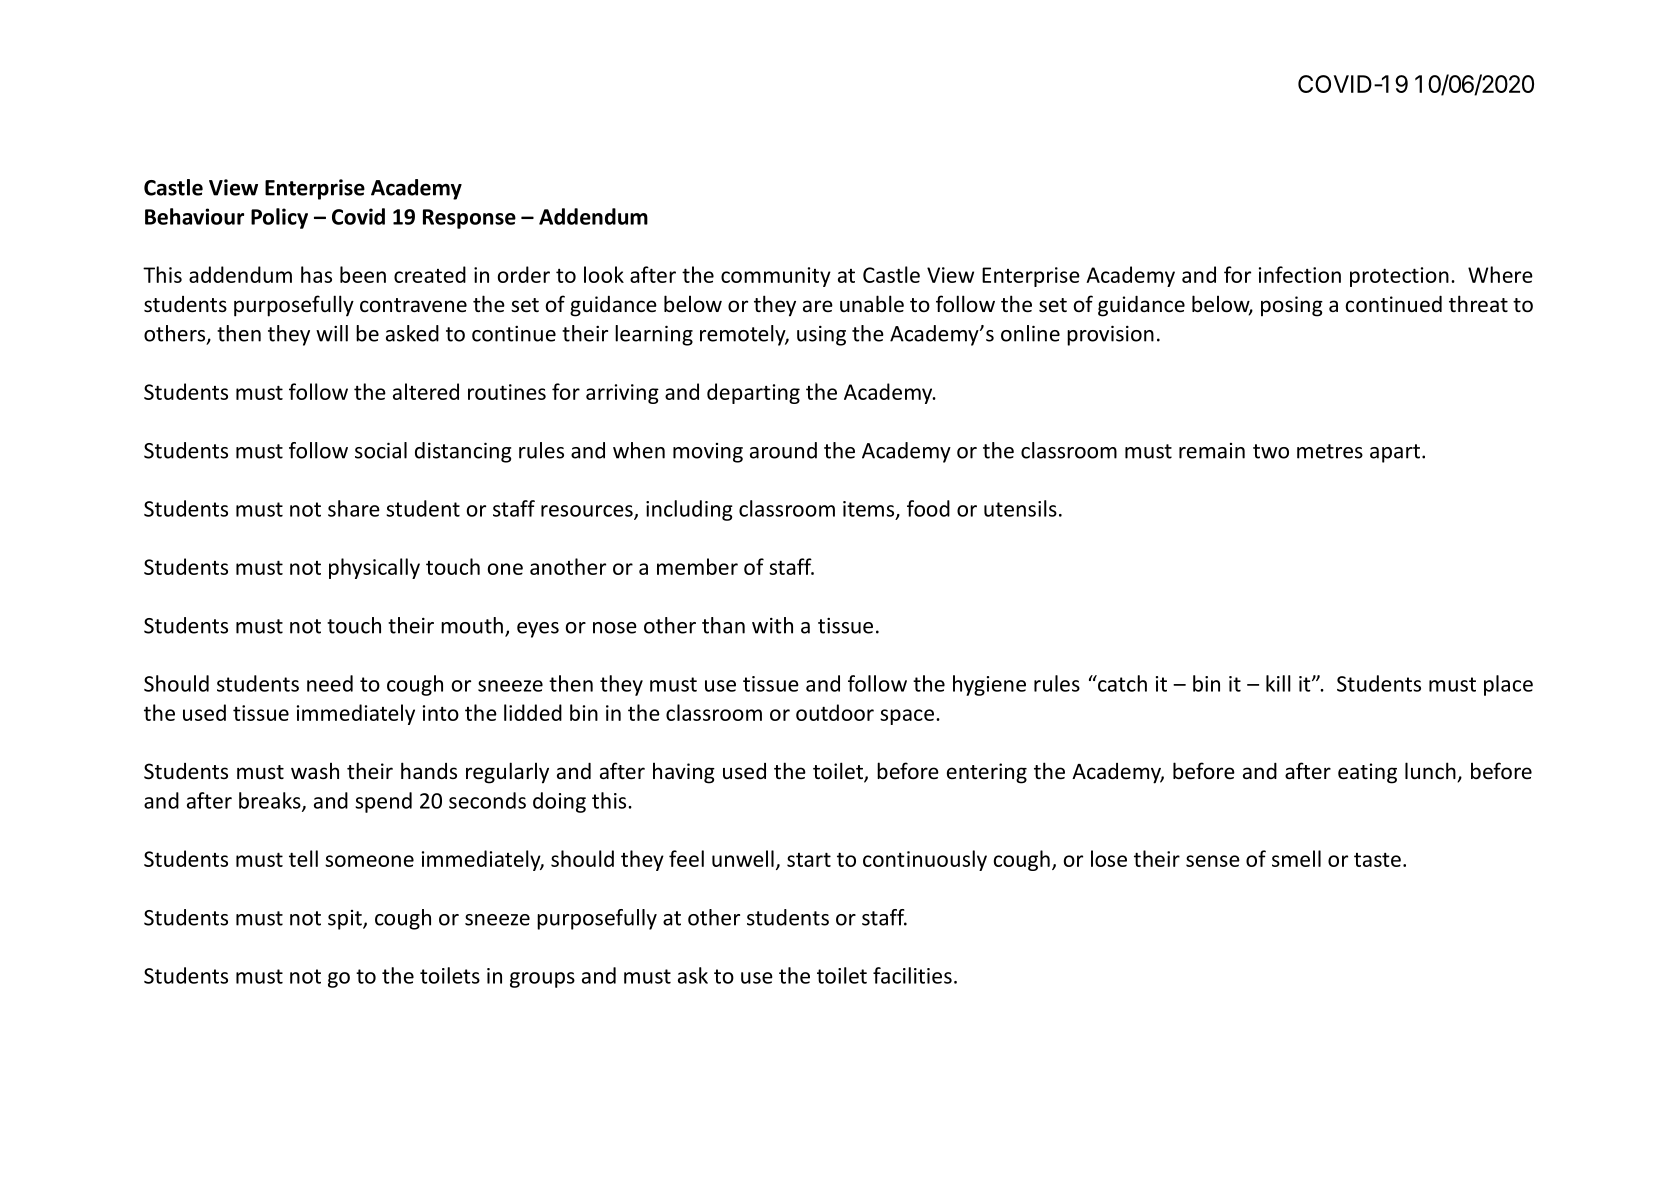 Image resolution: width=1677 pixels, height=1186 pixels. I want to click on entering, so click(987, 773).
